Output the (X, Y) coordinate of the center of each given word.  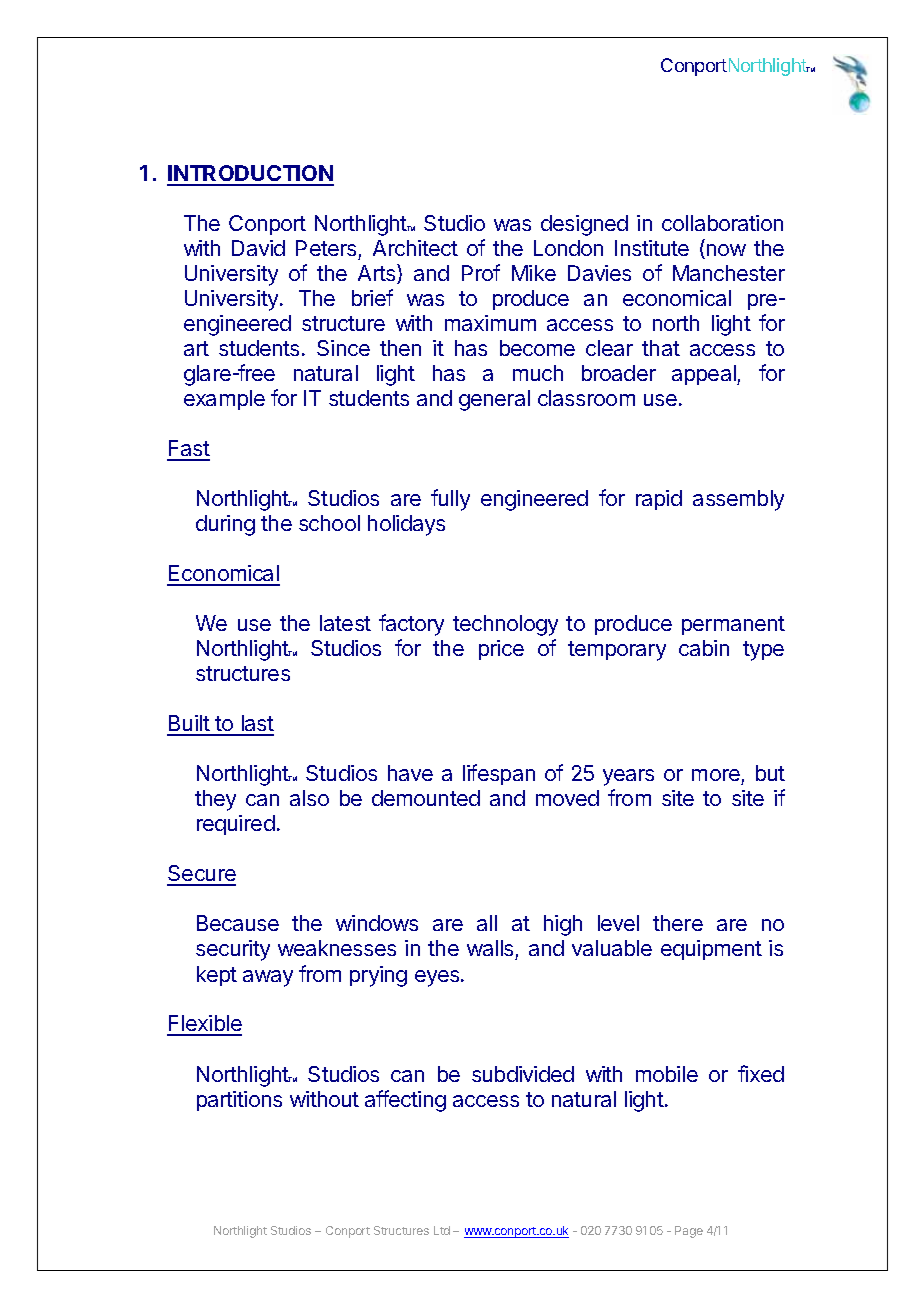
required (236, 825)
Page (689, 1232)
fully (450, 500)
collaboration (722, 223)
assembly (738, 500)
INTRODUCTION (250, 175)
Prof (481, 272)
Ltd (442, 1230)
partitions (239, 1101)
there (678, 923)
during (225, 525)
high (563, 925)
